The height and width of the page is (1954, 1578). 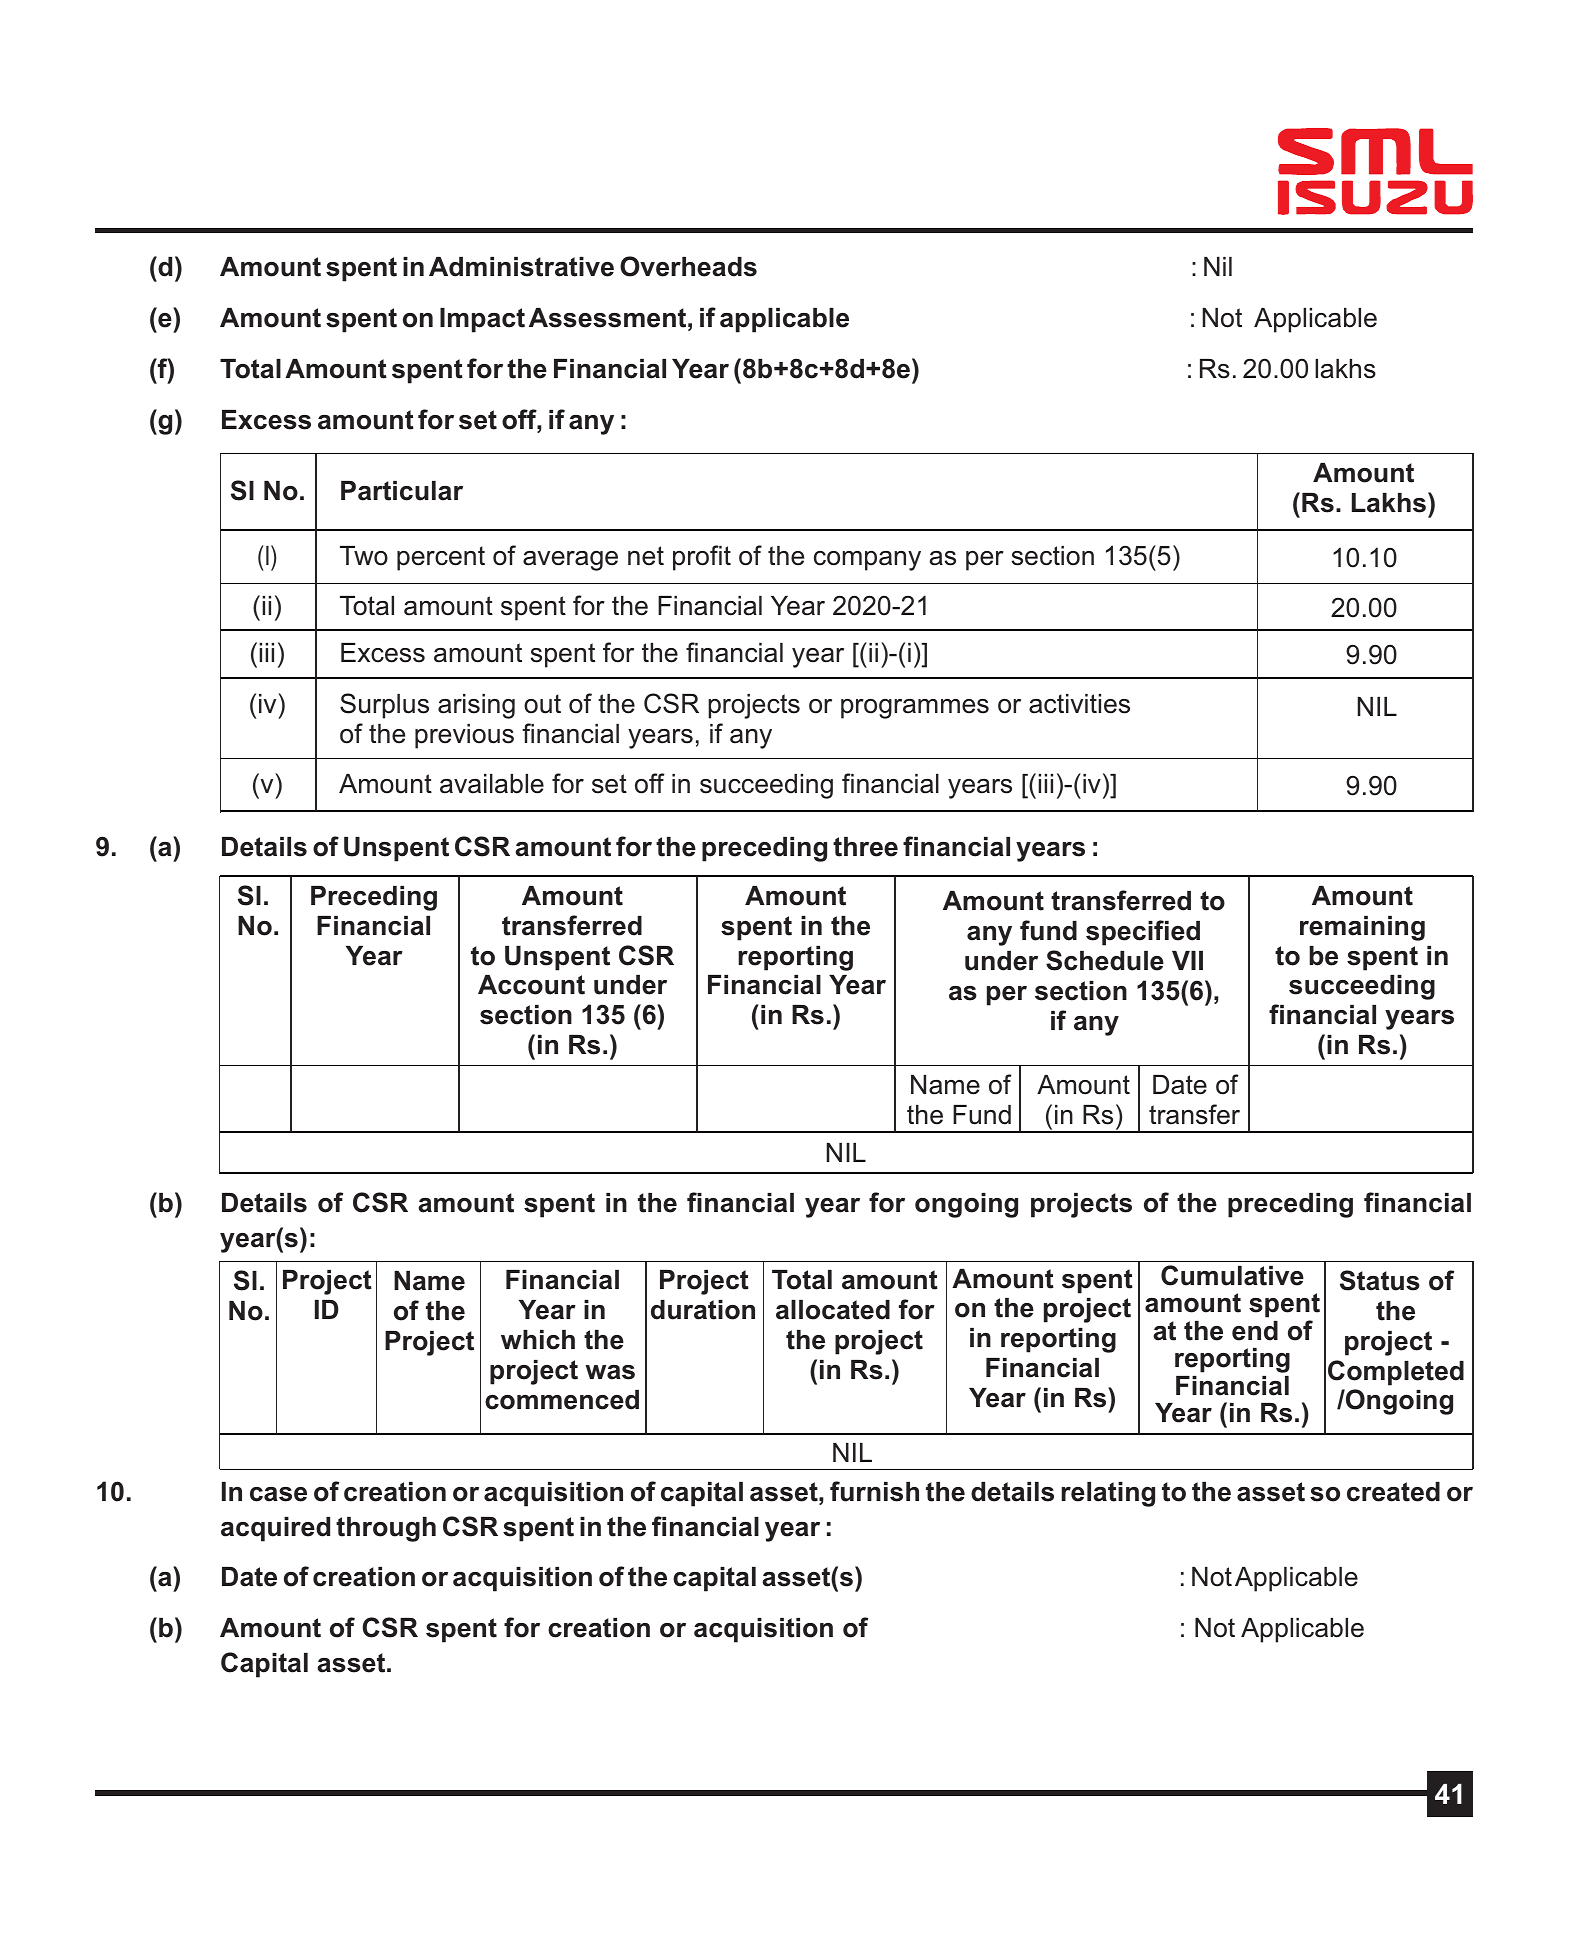 I want to click on through, so click(x=386, y=1529).
